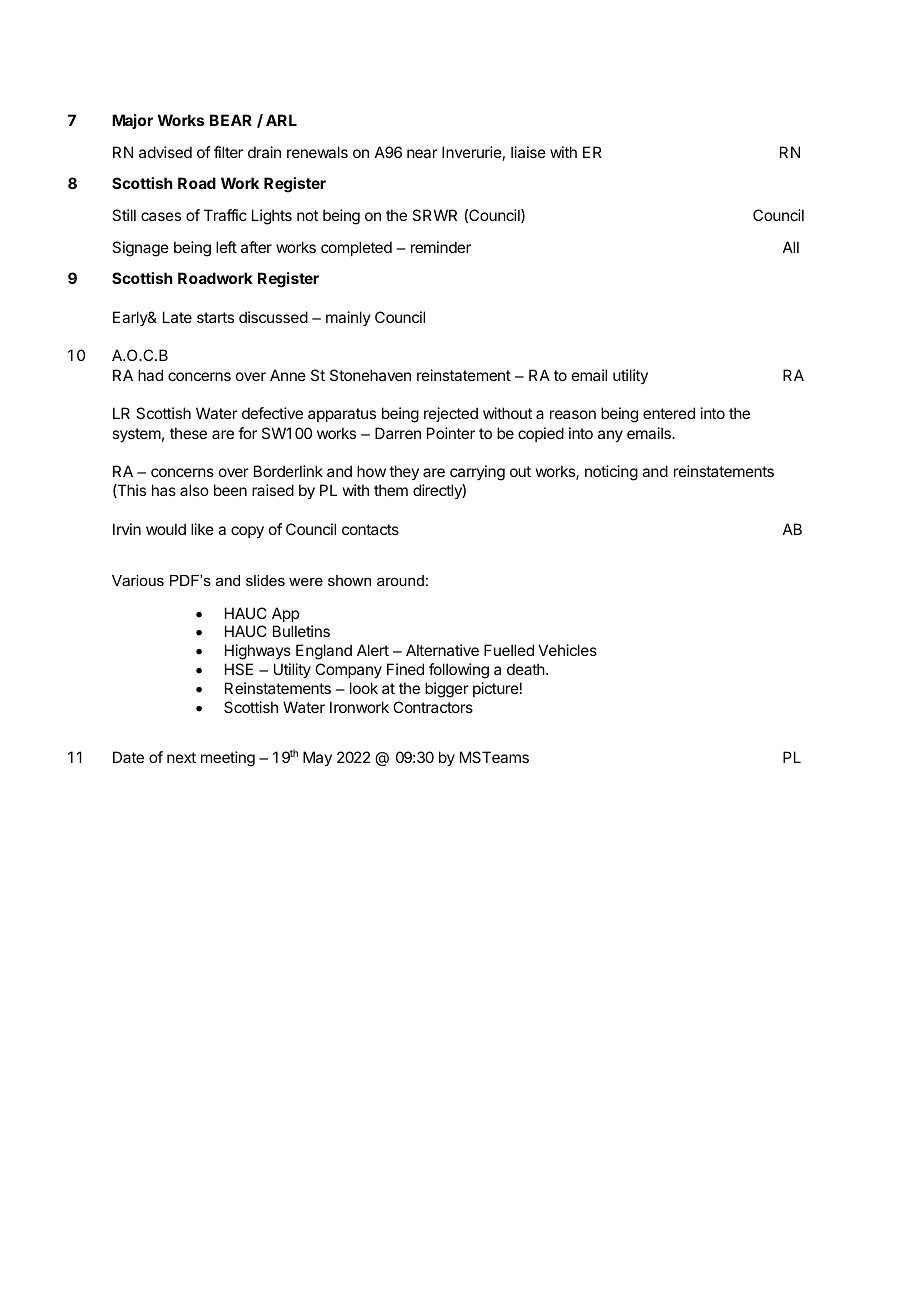  What do you see at coordinates (228, 152) in the image?
I see `filter` at bounding box center [228, 152].
